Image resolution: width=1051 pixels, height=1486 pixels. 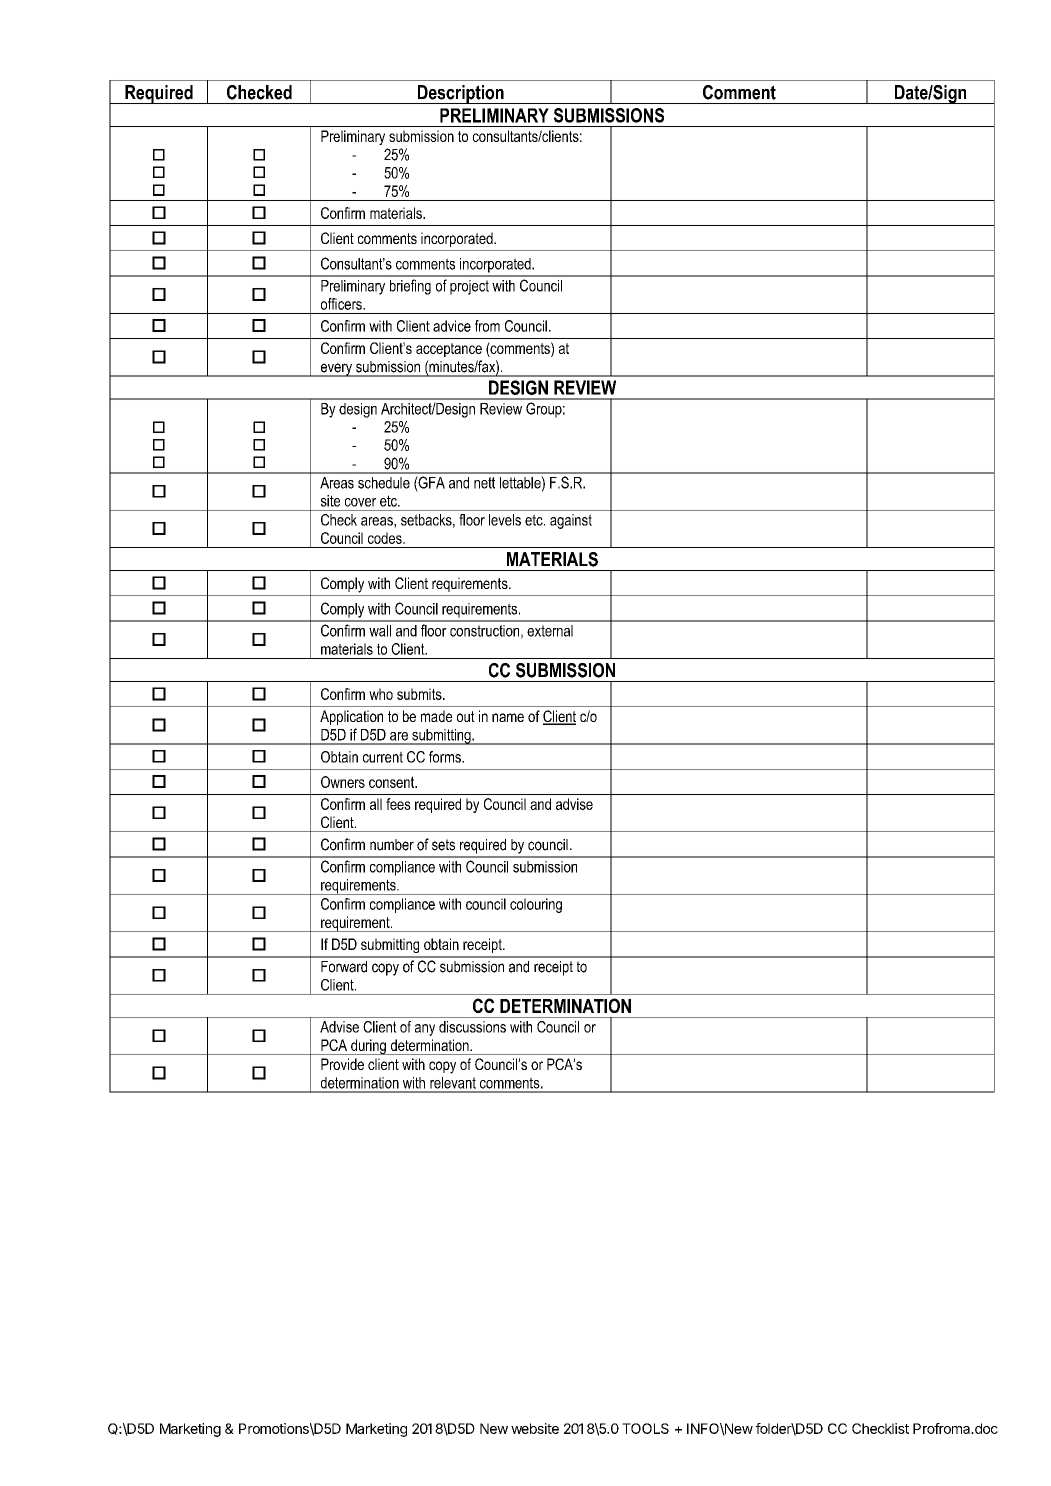 I want to click on officers, so click(x=342, y=304).
